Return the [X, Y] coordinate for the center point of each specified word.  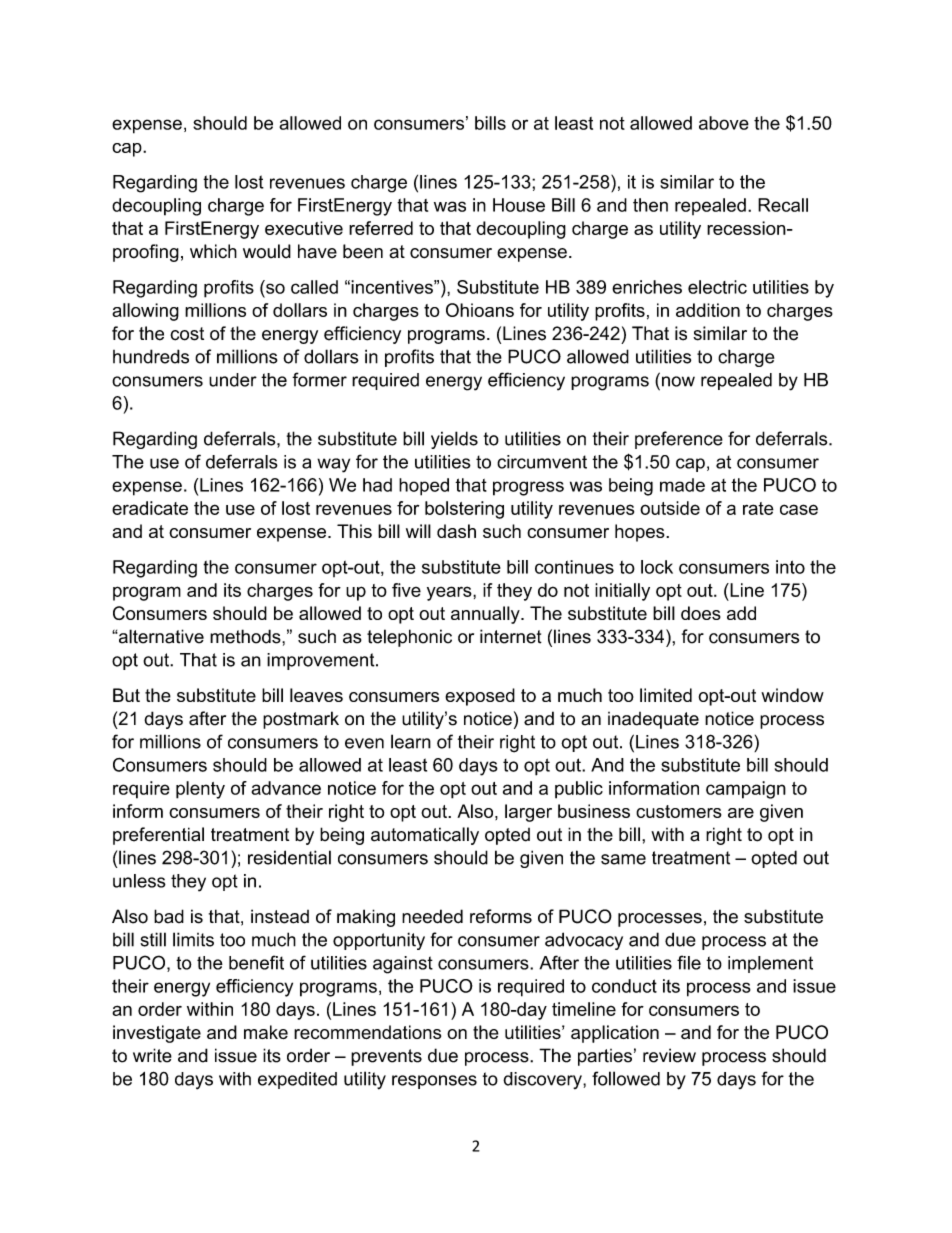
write [152, 1055]
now [678, 381]
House [519, 205]
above [724, 123]
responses [434, 1082]
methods [246, 636]
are [741, 813]
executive [304, 228]
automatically [425, 836]
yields [454, 440]
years [450, 593]
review [669, 1055]
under [233, 380]
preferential [158, 836]
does [701, 613]
